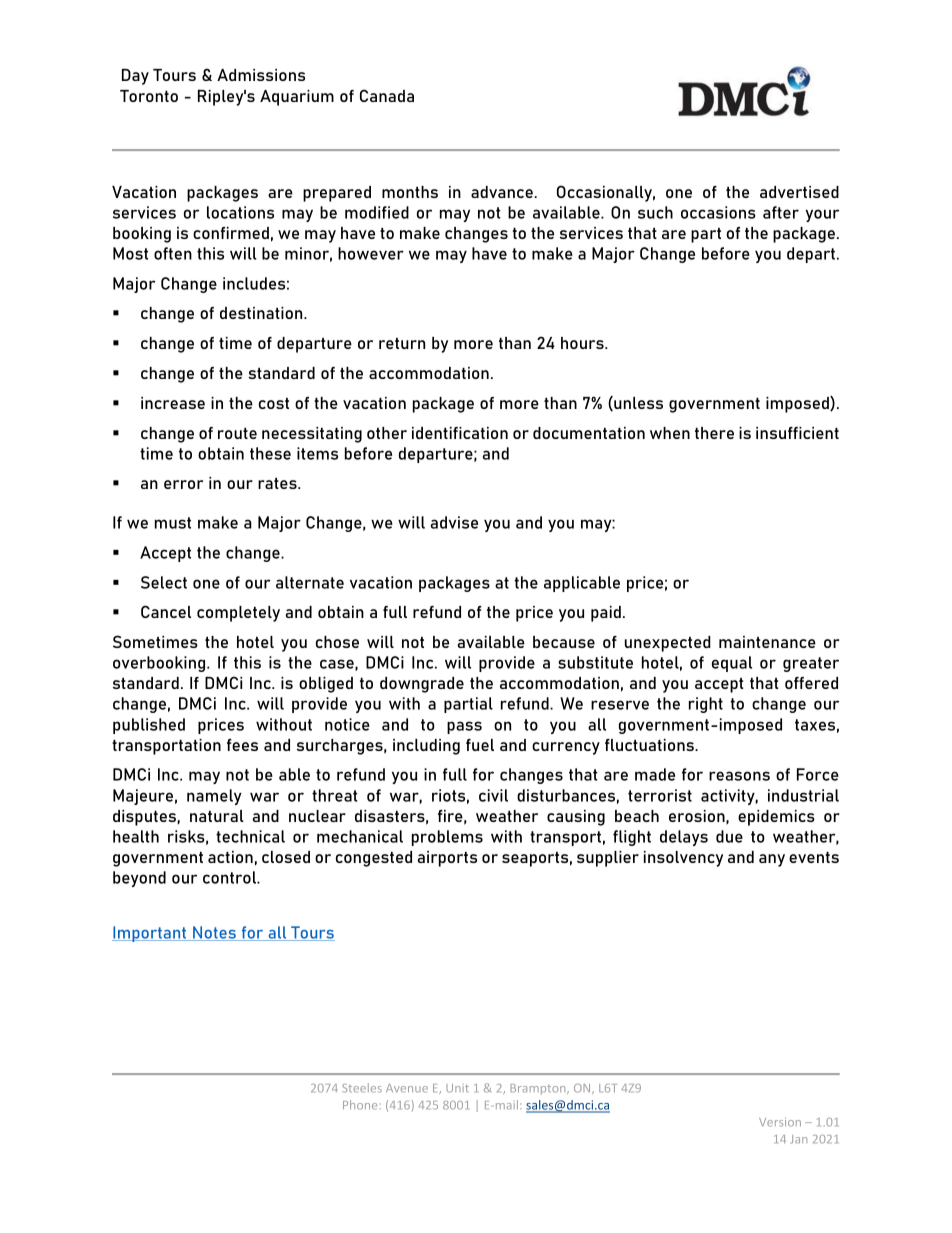 The image size is (952, 1233). What do you see at coordinates (564, 642) in the document?
I see `because` at bounding box center [564, 642].
